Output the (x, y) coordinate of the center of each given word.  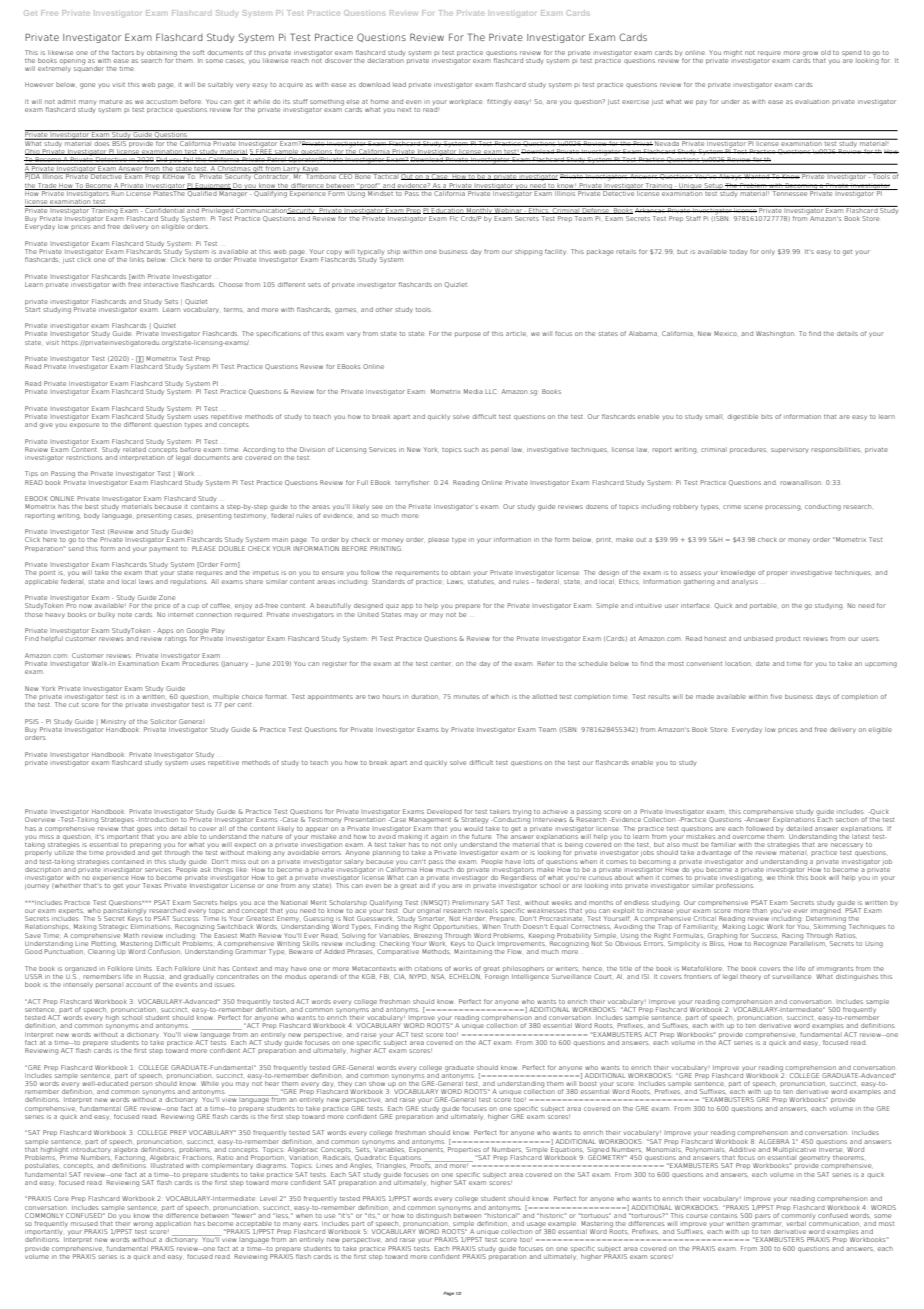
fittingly (499, 102)
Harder (474, 918)
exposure (84, 425)
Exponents (426, 1150)
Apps (165, 631)
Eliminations (151, 927)
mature (111, 102)
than (760, 911)
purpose (468, 334)
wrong (143, 1225)
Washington (775, 334)
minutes (466, 697)
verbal (795, 1224)
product (788, 639)
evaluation (812, 101)
